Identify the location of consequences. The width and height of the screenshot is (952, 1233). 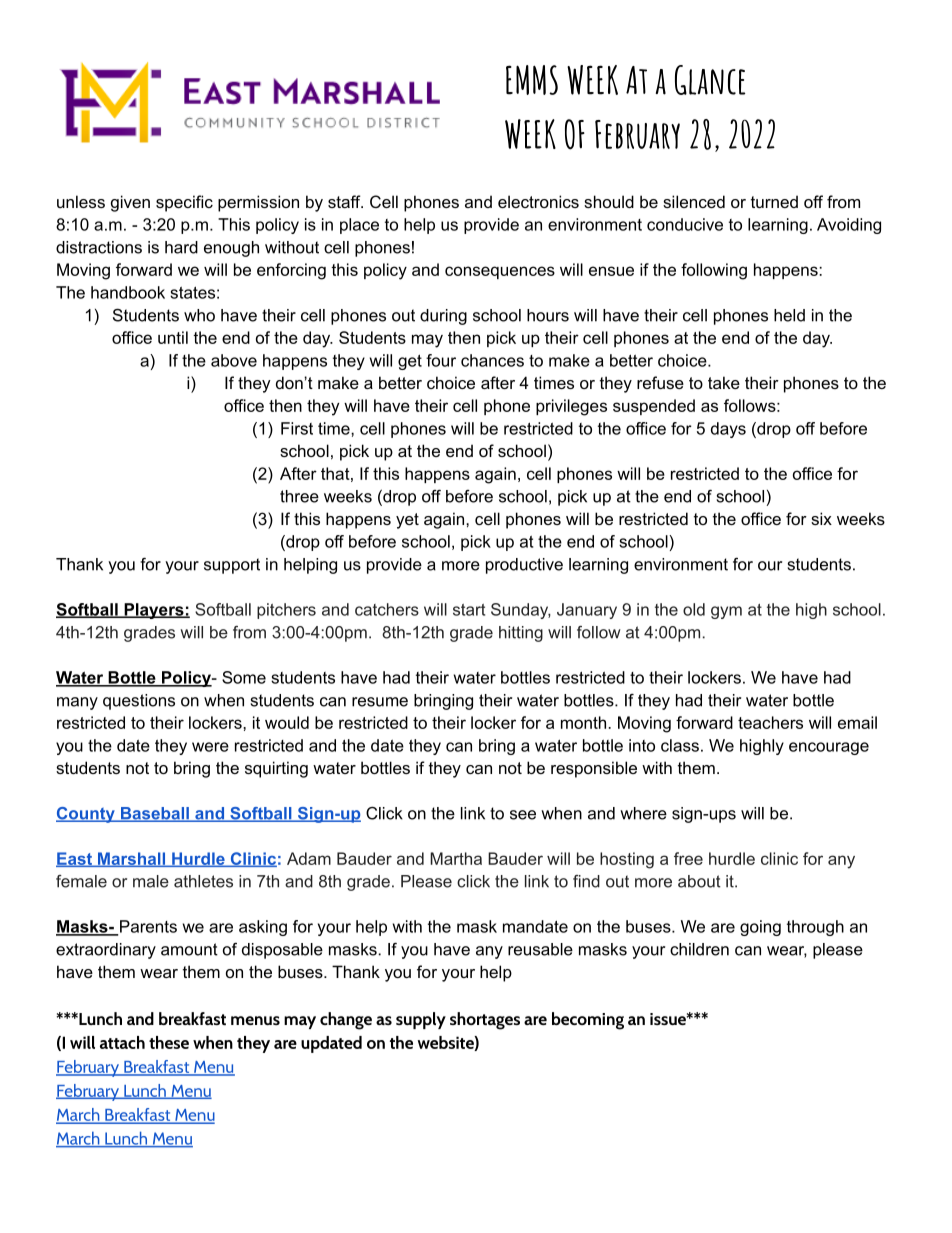
(500, 272).
